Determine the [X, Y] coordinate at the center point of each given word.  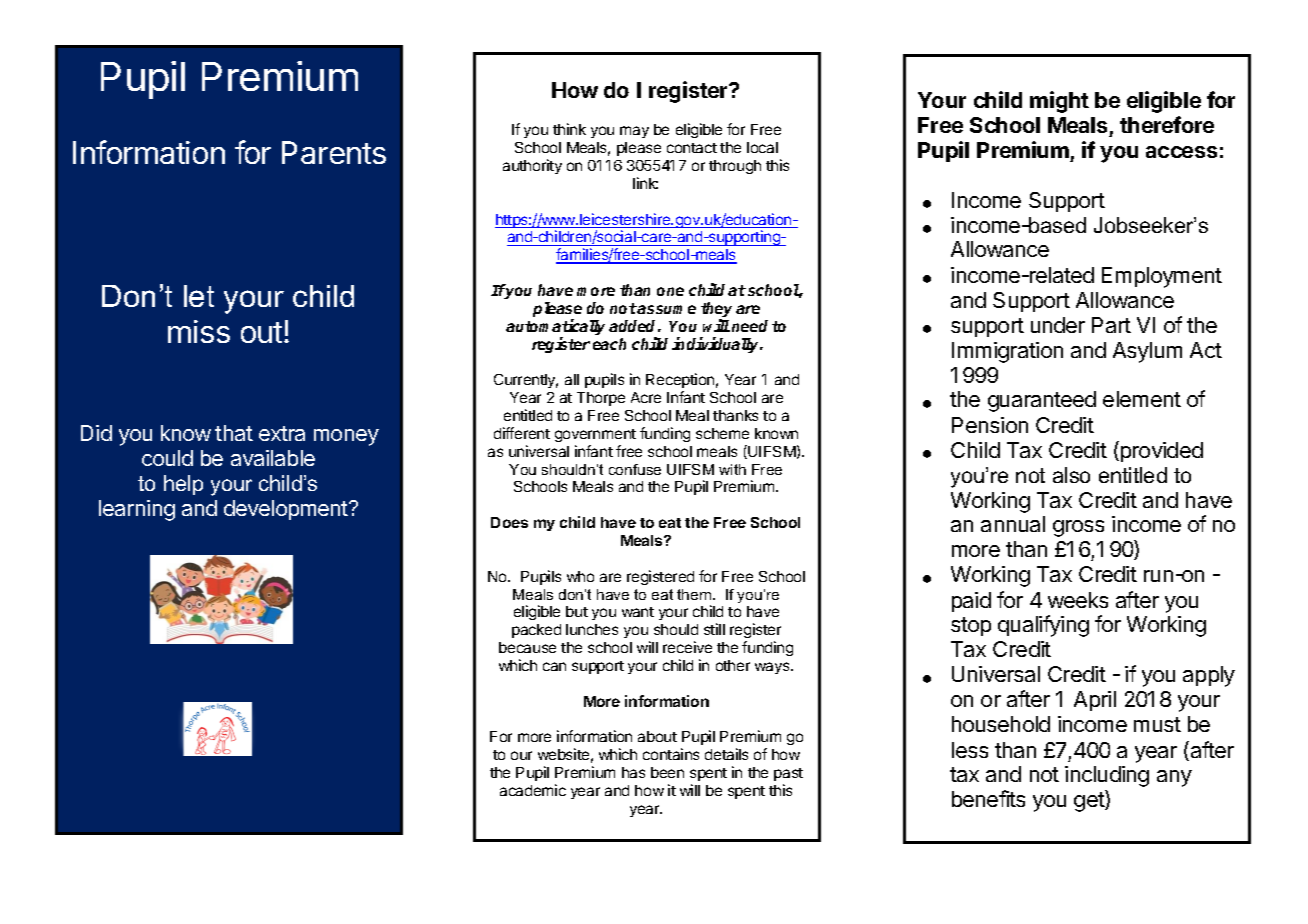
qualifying [1043, 626]
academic [533, 790]
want [638, 612]
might [1059, 102]
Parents [334, 152]
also [1071, 475]
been [667, 772]
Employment [1162, 277]
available [273, 458]
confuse [635, 469]
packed [536, 631]
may [634, 132]
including [1107, 776]
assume [666, 309]
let [199, 296]
